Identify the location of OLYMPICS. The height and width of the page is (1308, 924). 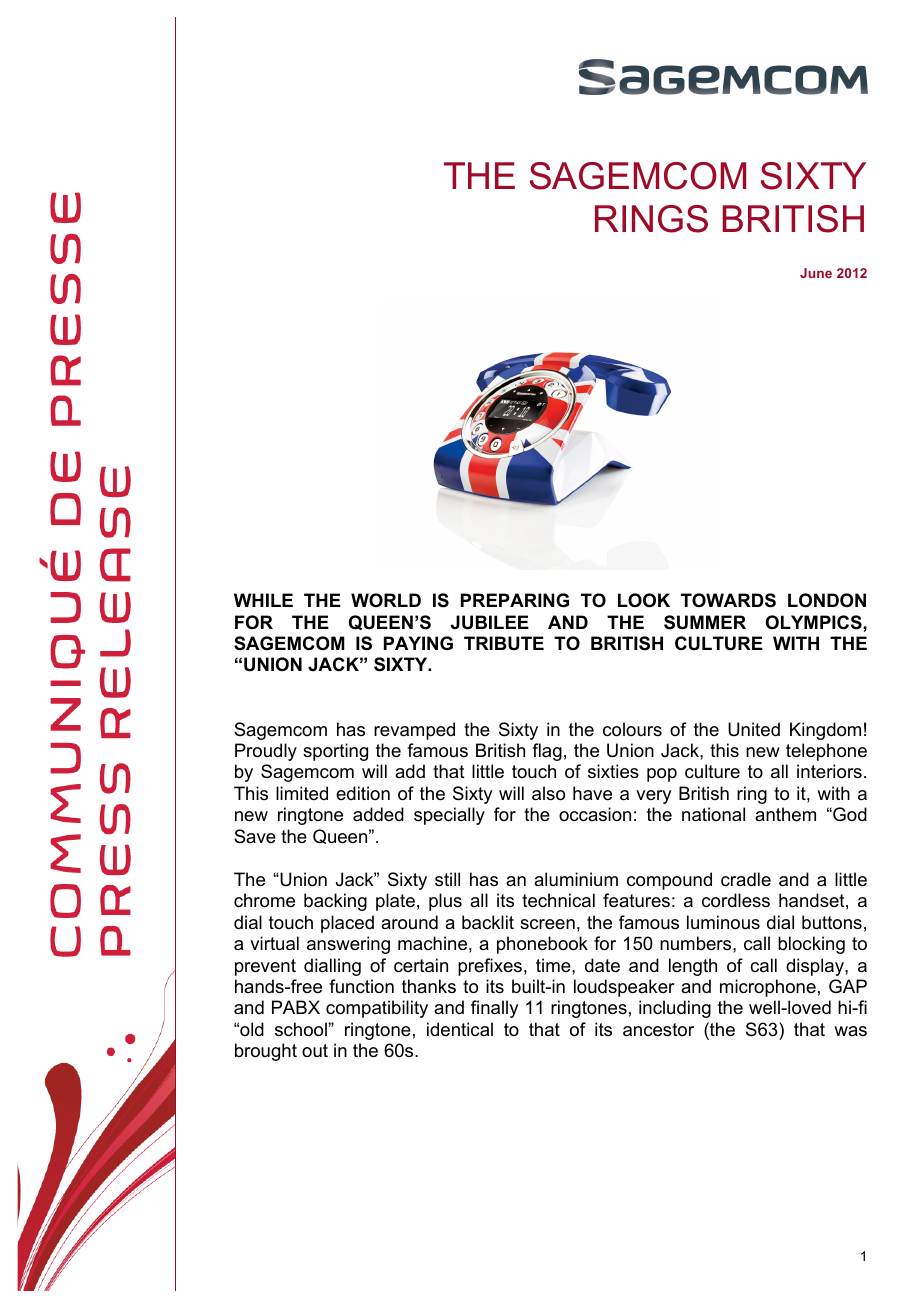
(815, 622).
